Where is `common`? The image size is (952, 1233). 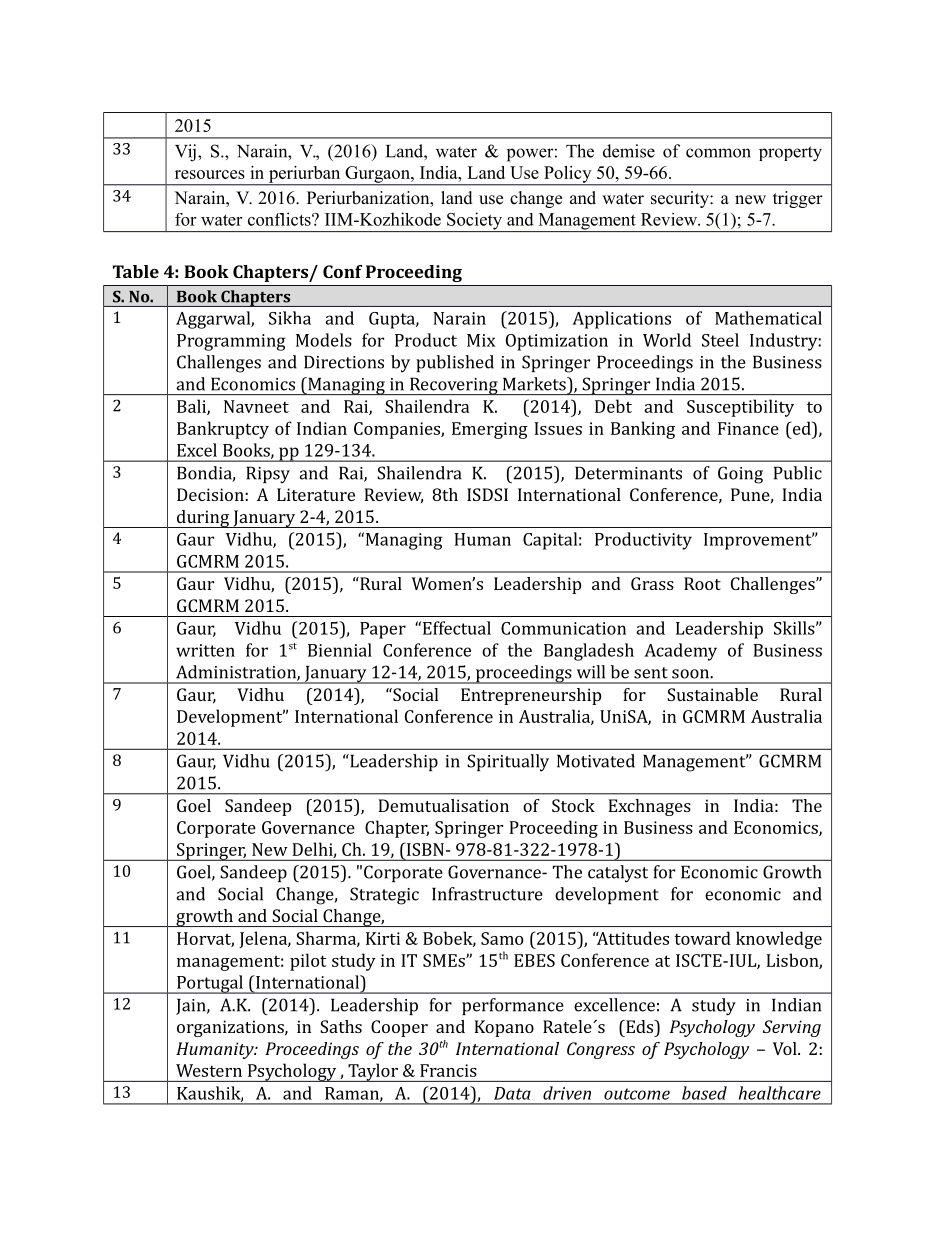
common is located at coordinates (718, 153).
